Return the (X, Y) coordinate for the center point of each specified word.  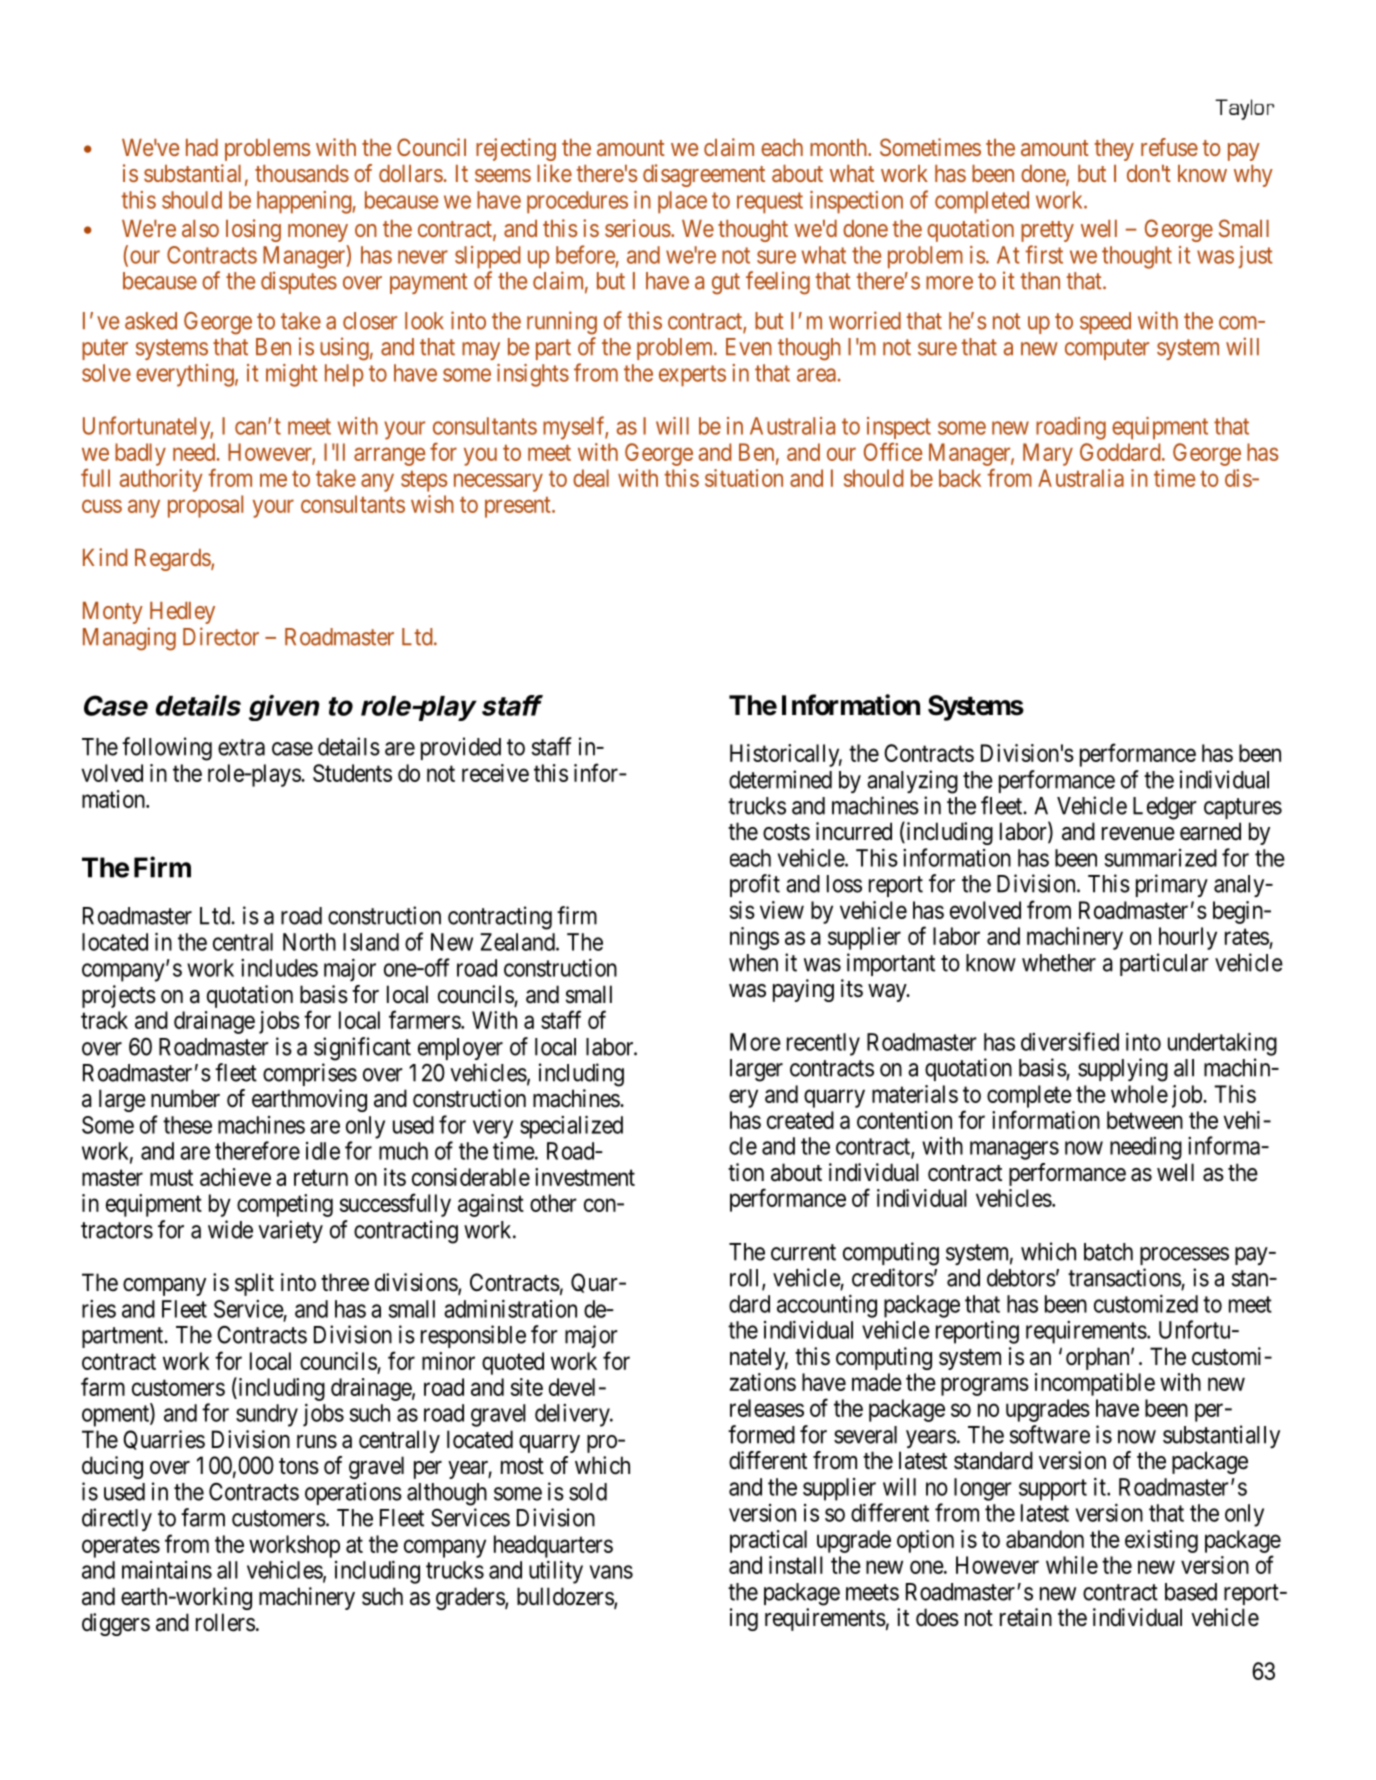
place (682, 202)
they (1114, 150)
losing (253, 230)
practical (768, 1541)
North (309, 942)
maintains (167, 1570)
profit (755, 885)
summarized (1160, 858)
